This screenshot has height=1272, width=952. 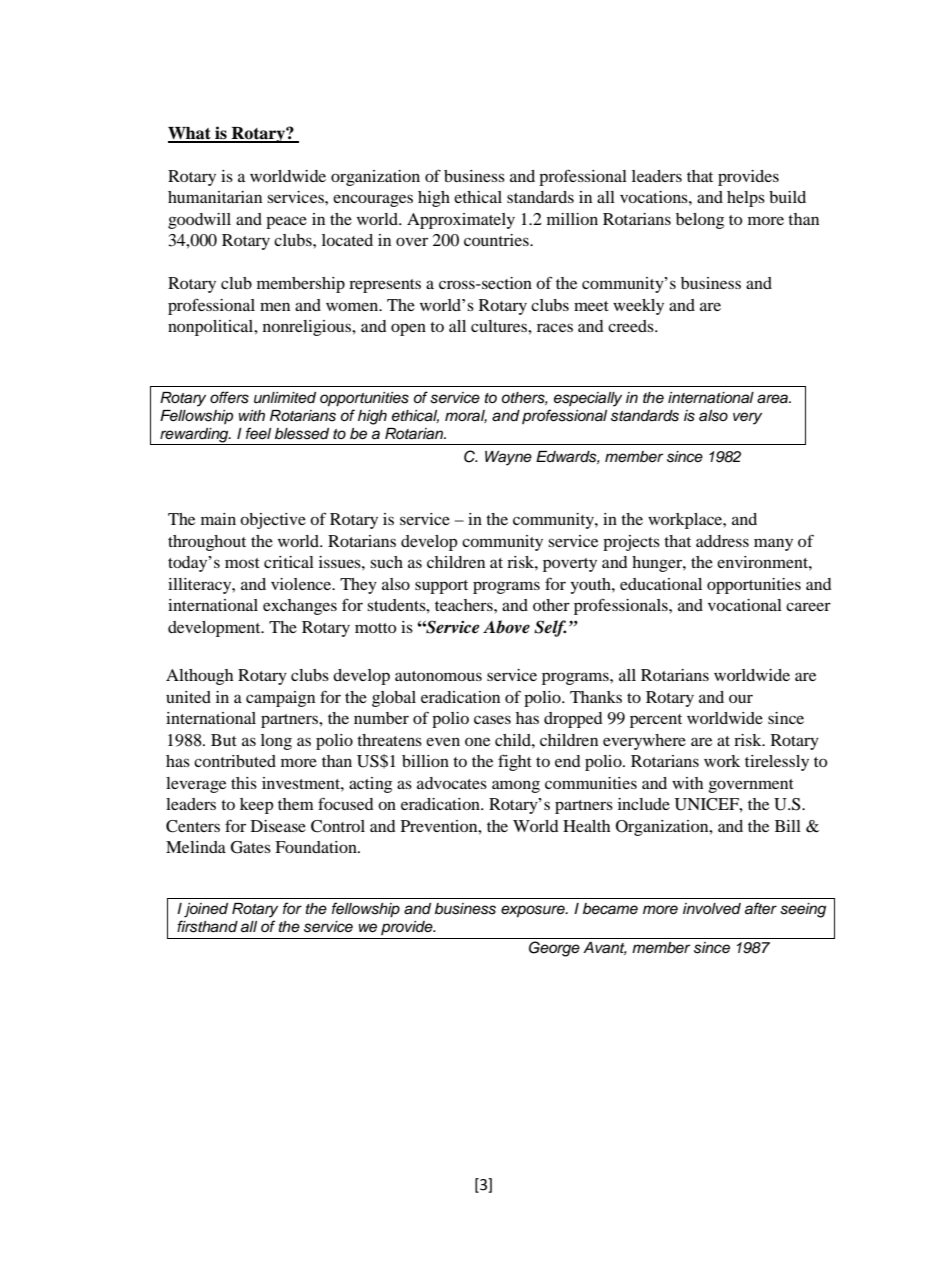 What do you see at coordinates (588, 399) in the screenshot?
I see `especially` at bounding box center [588, 399].
